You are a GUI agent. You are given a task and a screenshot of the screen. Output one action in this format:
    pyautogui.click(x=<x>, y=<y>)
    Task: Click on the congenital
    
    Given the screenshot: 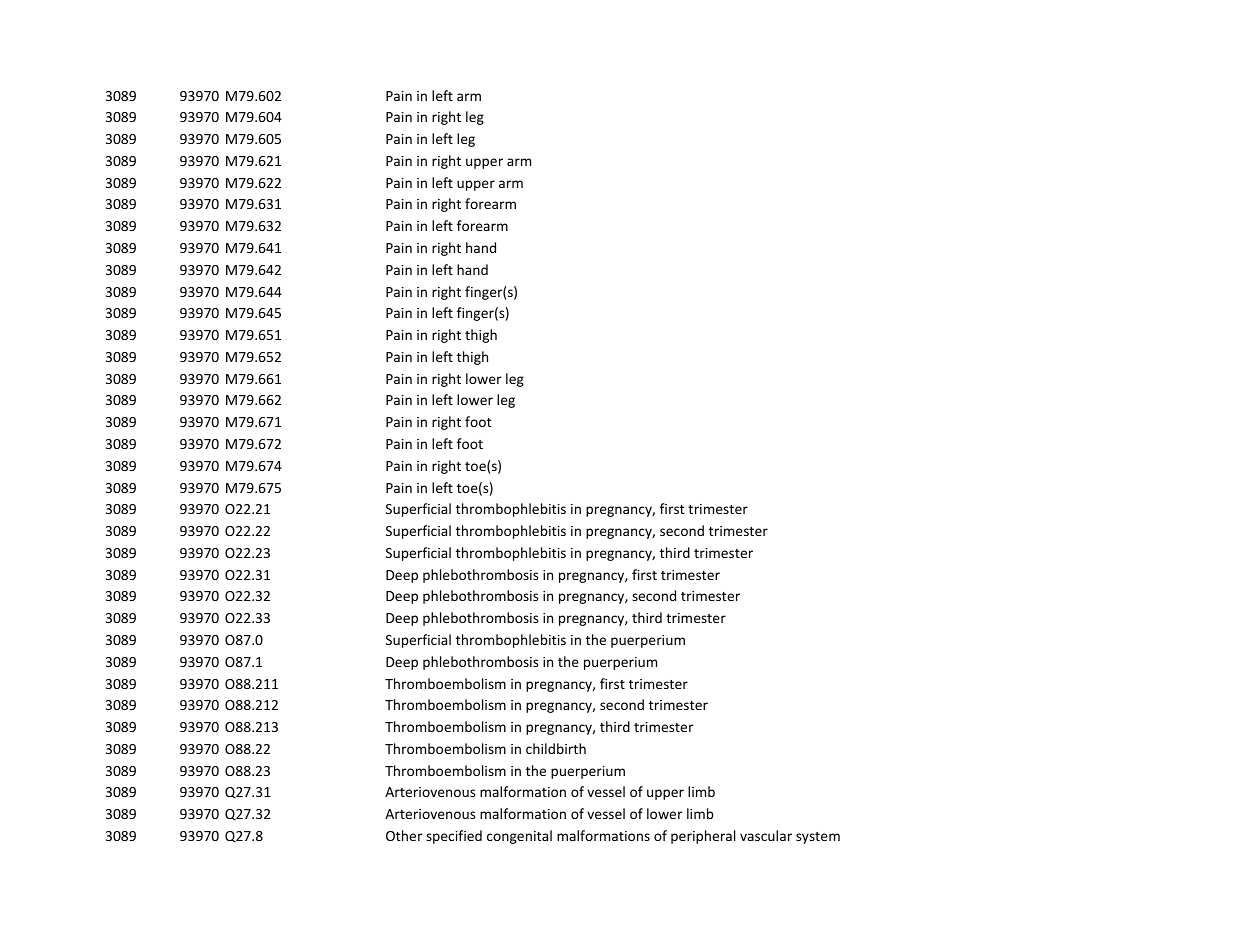 What is the action you would take?
    pyautogui.click(x=519, y=837)
